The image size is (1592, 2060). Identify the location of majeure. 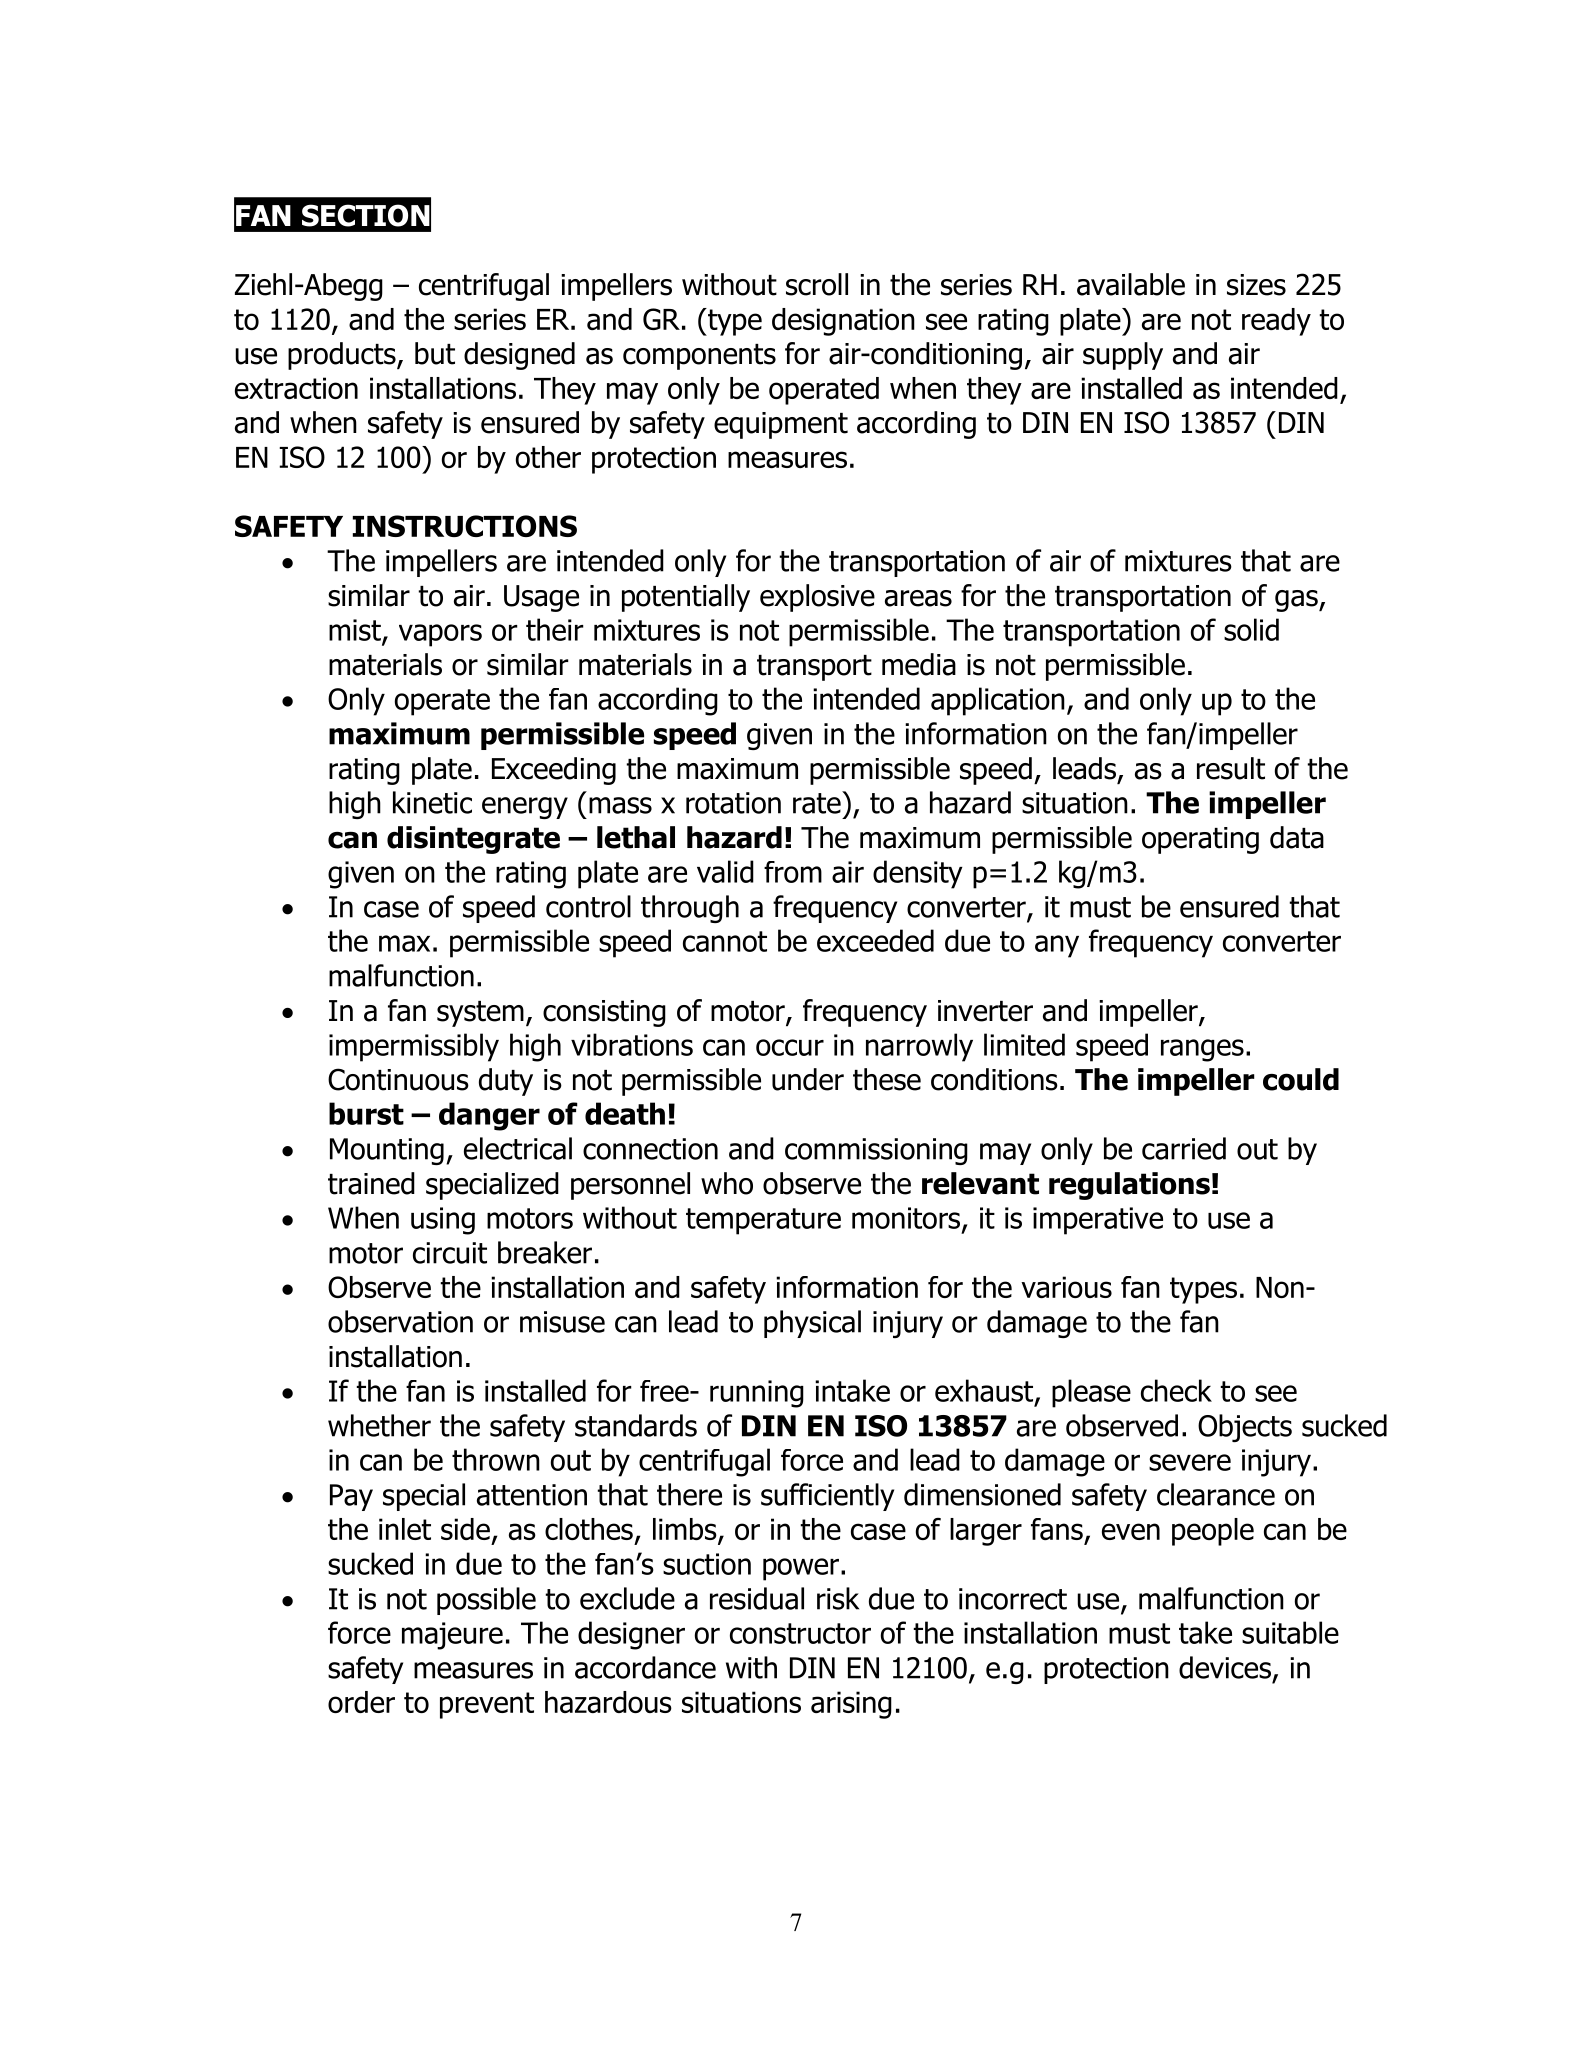
(452, 1636).
